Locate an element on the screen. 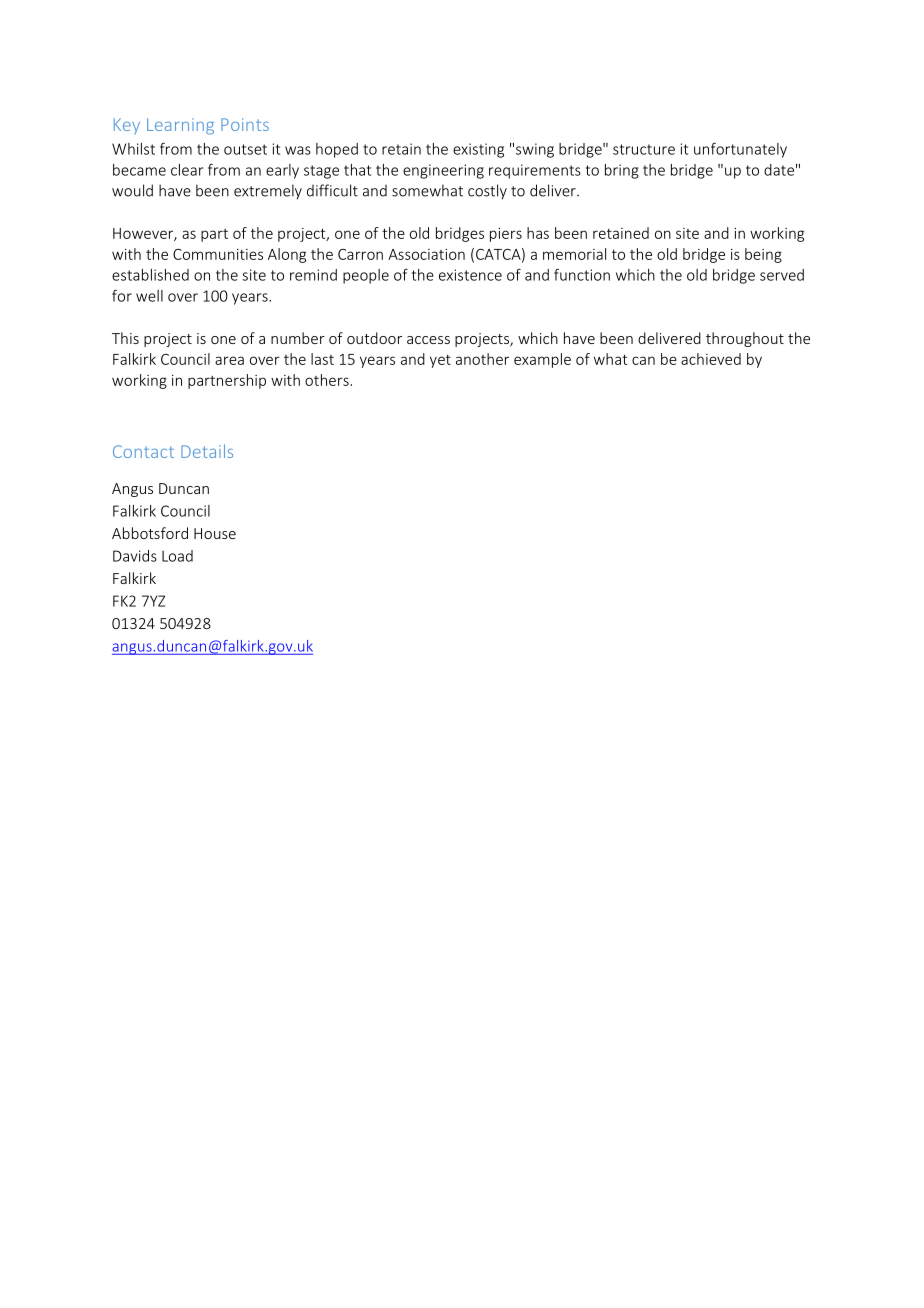 Image resolution: width=924 pixels, height=1308 pixels. Details is located at coordinates (207, 451).
